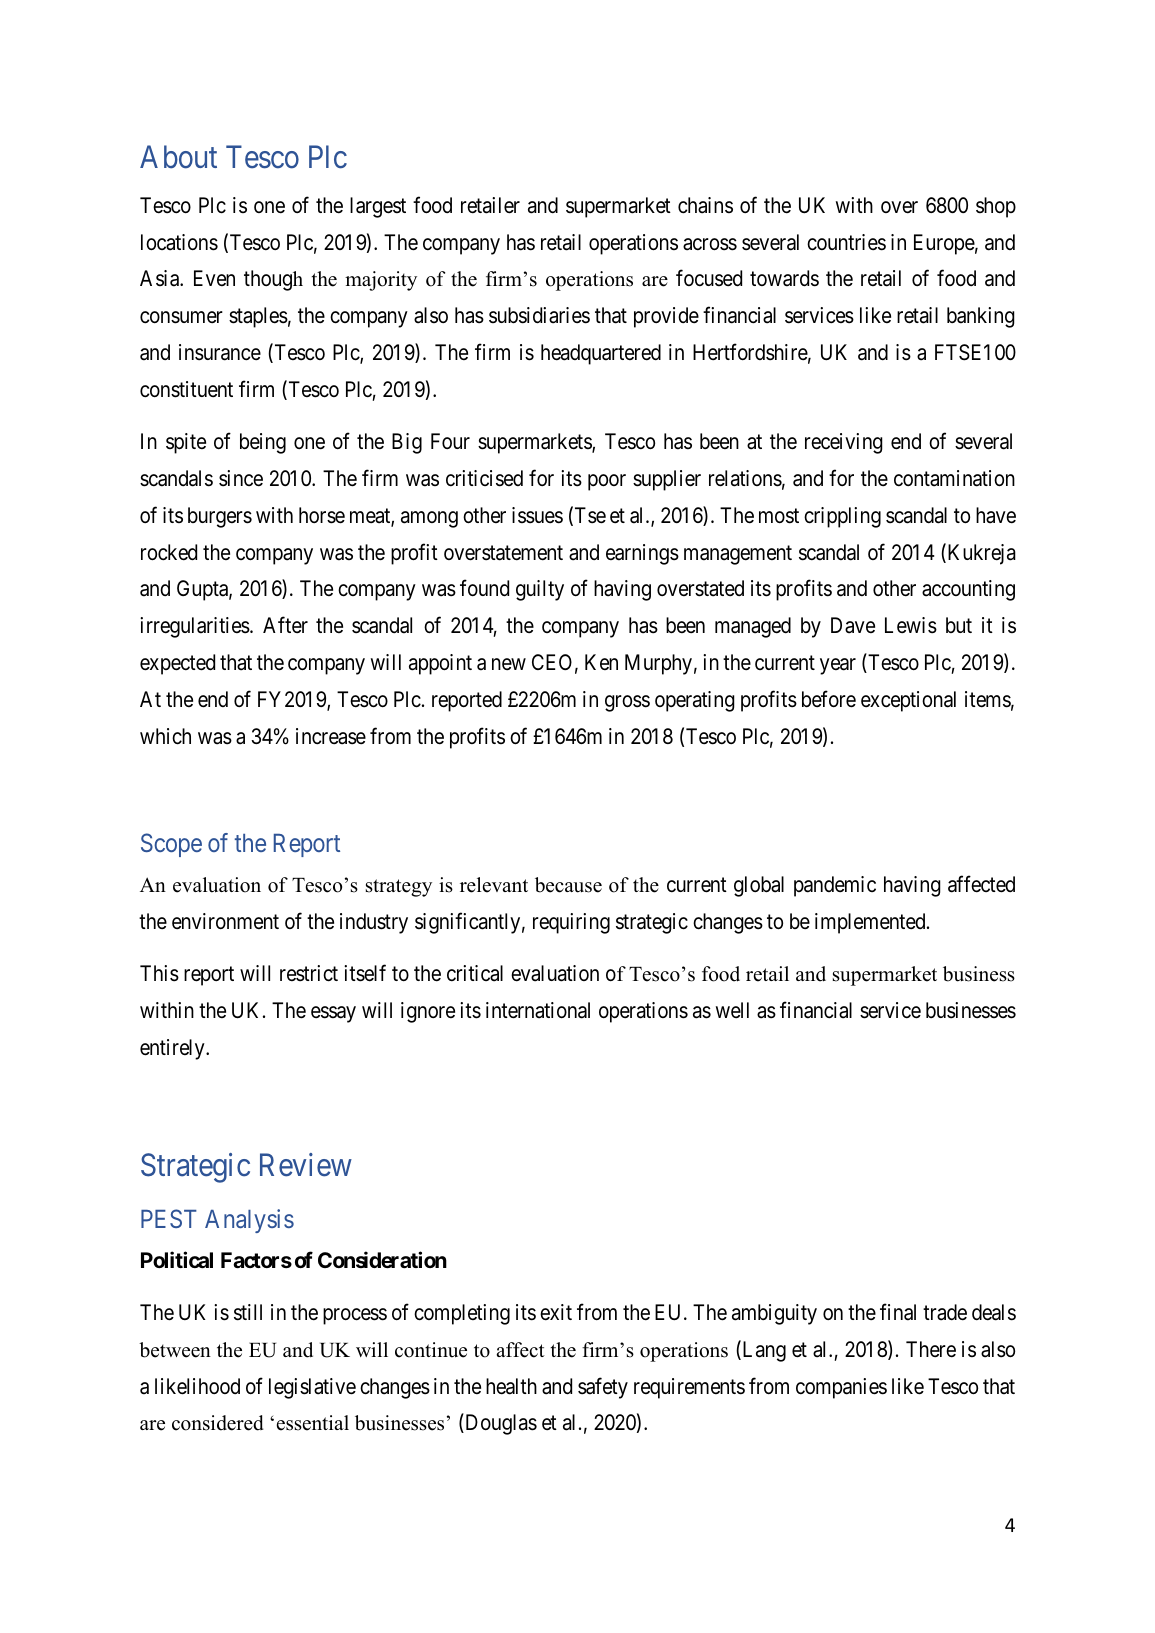 This screenshot has height=1633, width=1155. What do you see at coordinates (705, 205) in the screenshot?
I see `chains` at bounding box center [705, 205].
